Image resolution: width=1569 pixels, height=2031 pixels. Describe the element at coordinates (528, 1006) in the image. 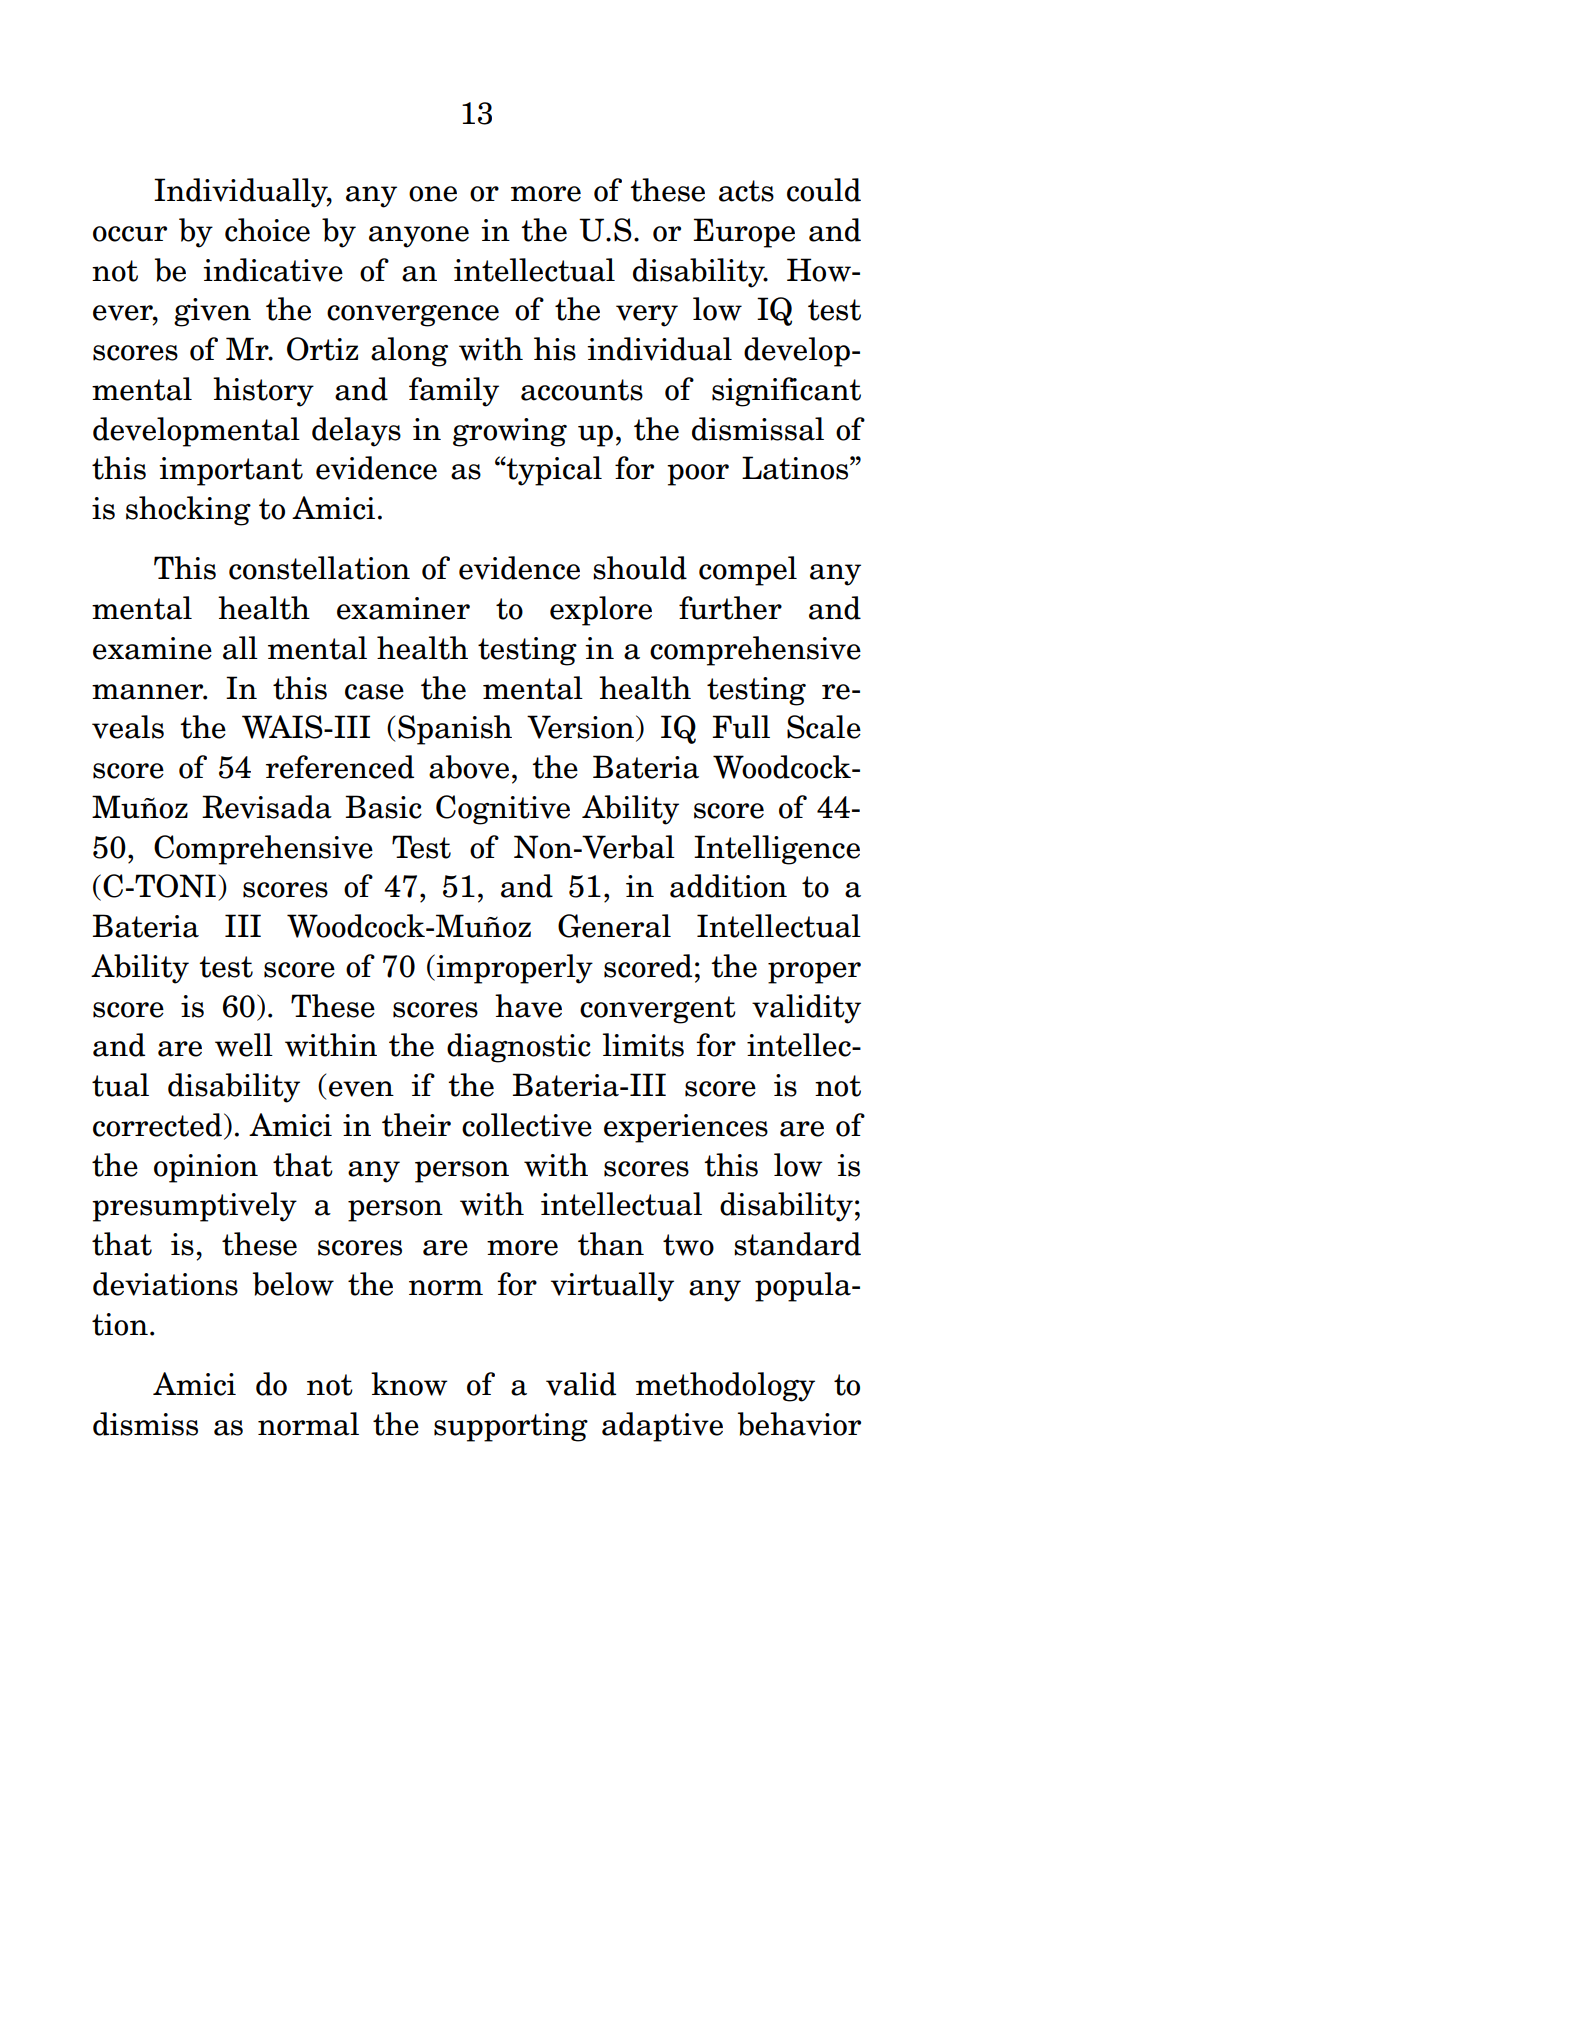

I see `have` at that location.
